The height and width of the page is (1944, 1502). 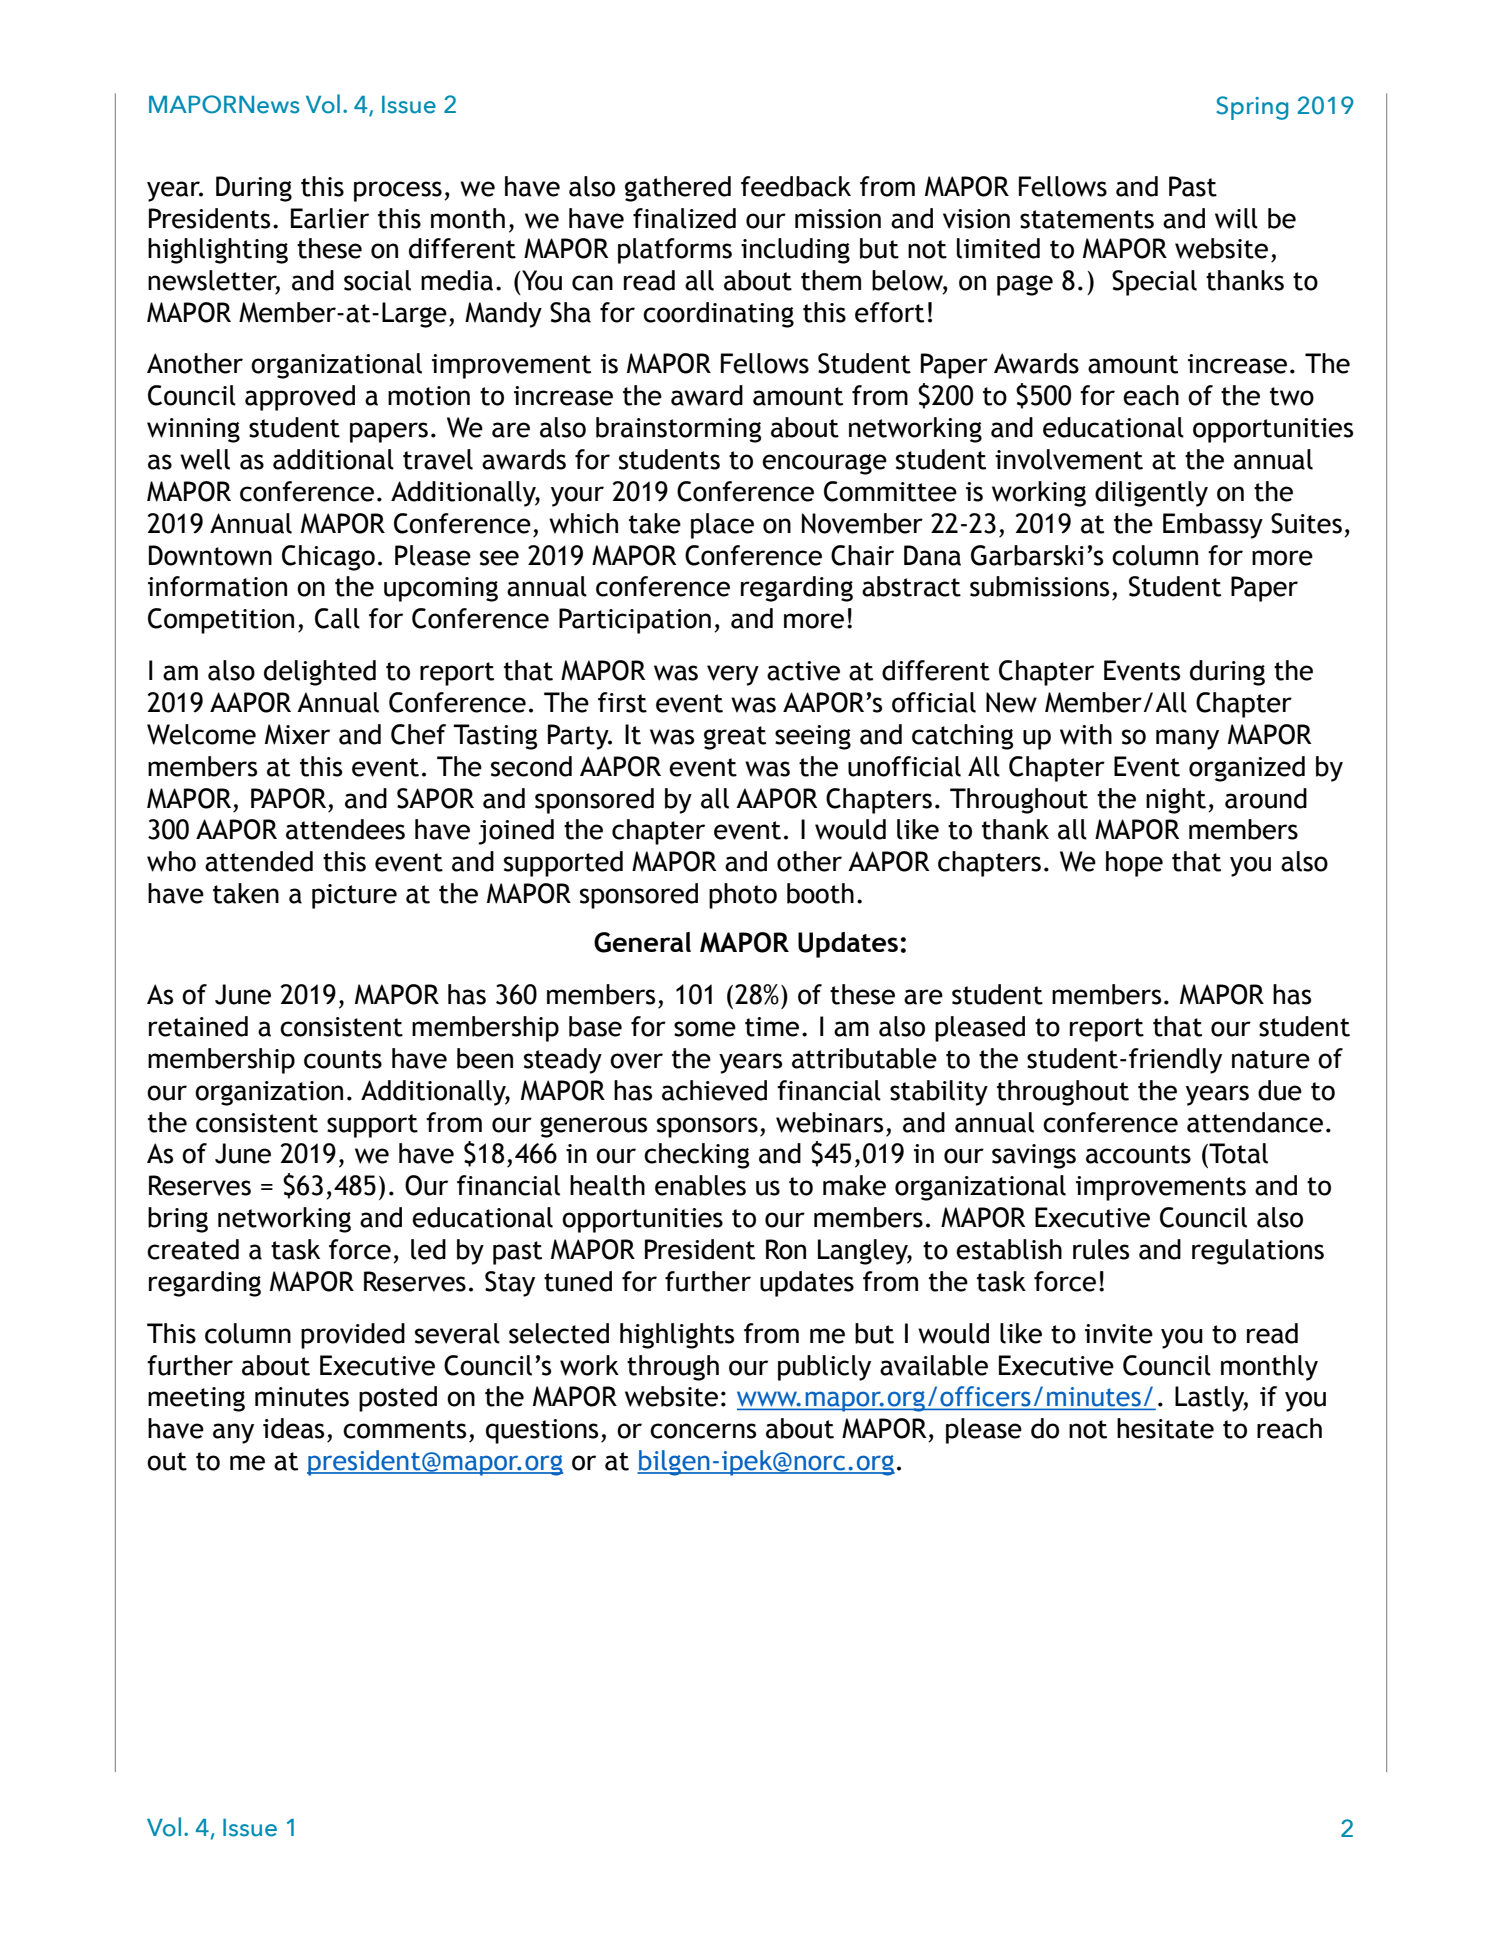 I want to click on feedback, so click(x=796, y=186).
